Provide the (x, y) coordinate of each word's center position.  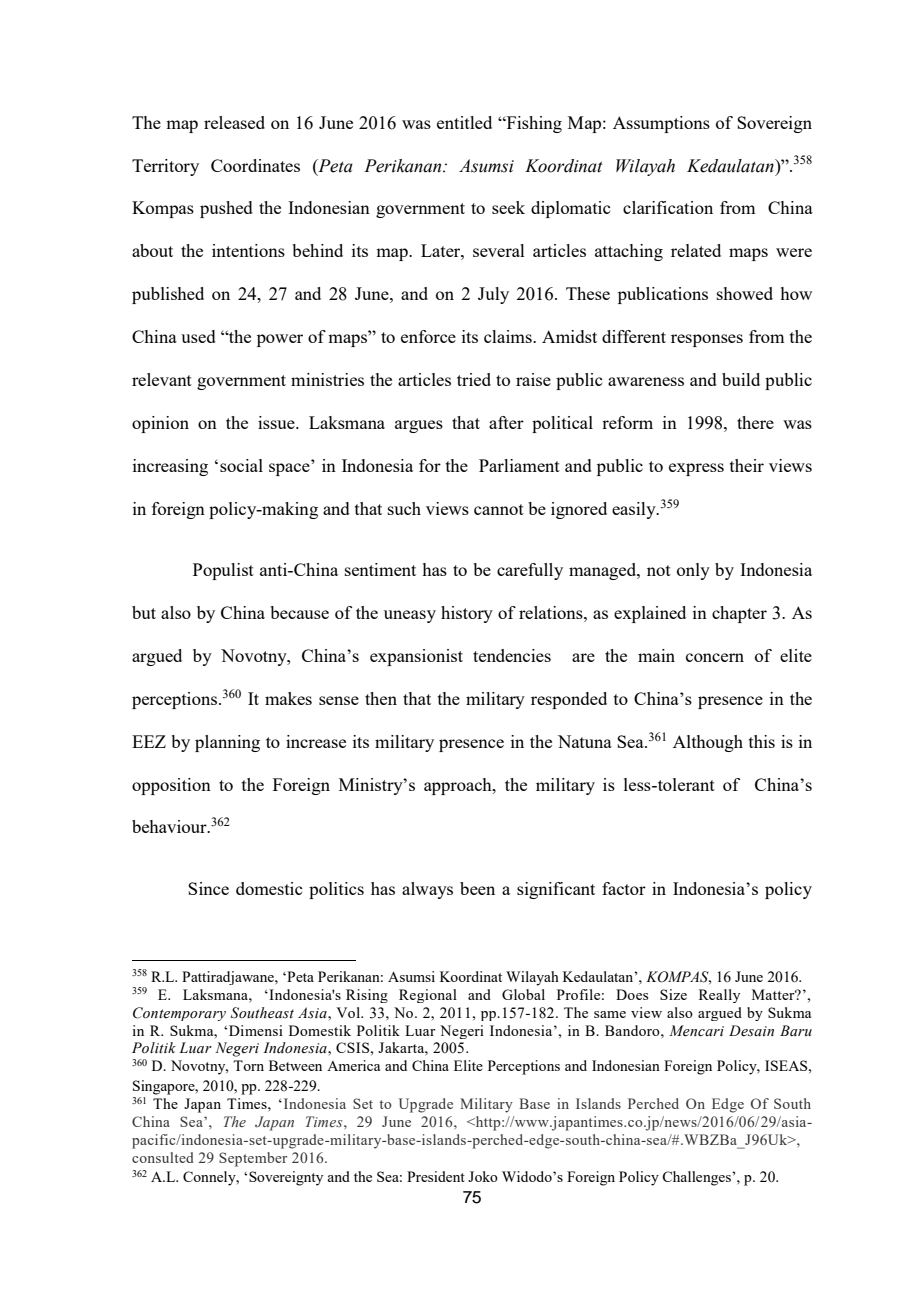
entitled (464, 122)
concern (715, 657)
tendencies (512, 655)
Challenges (697, 1178)
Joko (483, 1176)
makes (288, 698)
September (253, 1159)
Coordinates (255, 165)
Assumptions (661, 124)
